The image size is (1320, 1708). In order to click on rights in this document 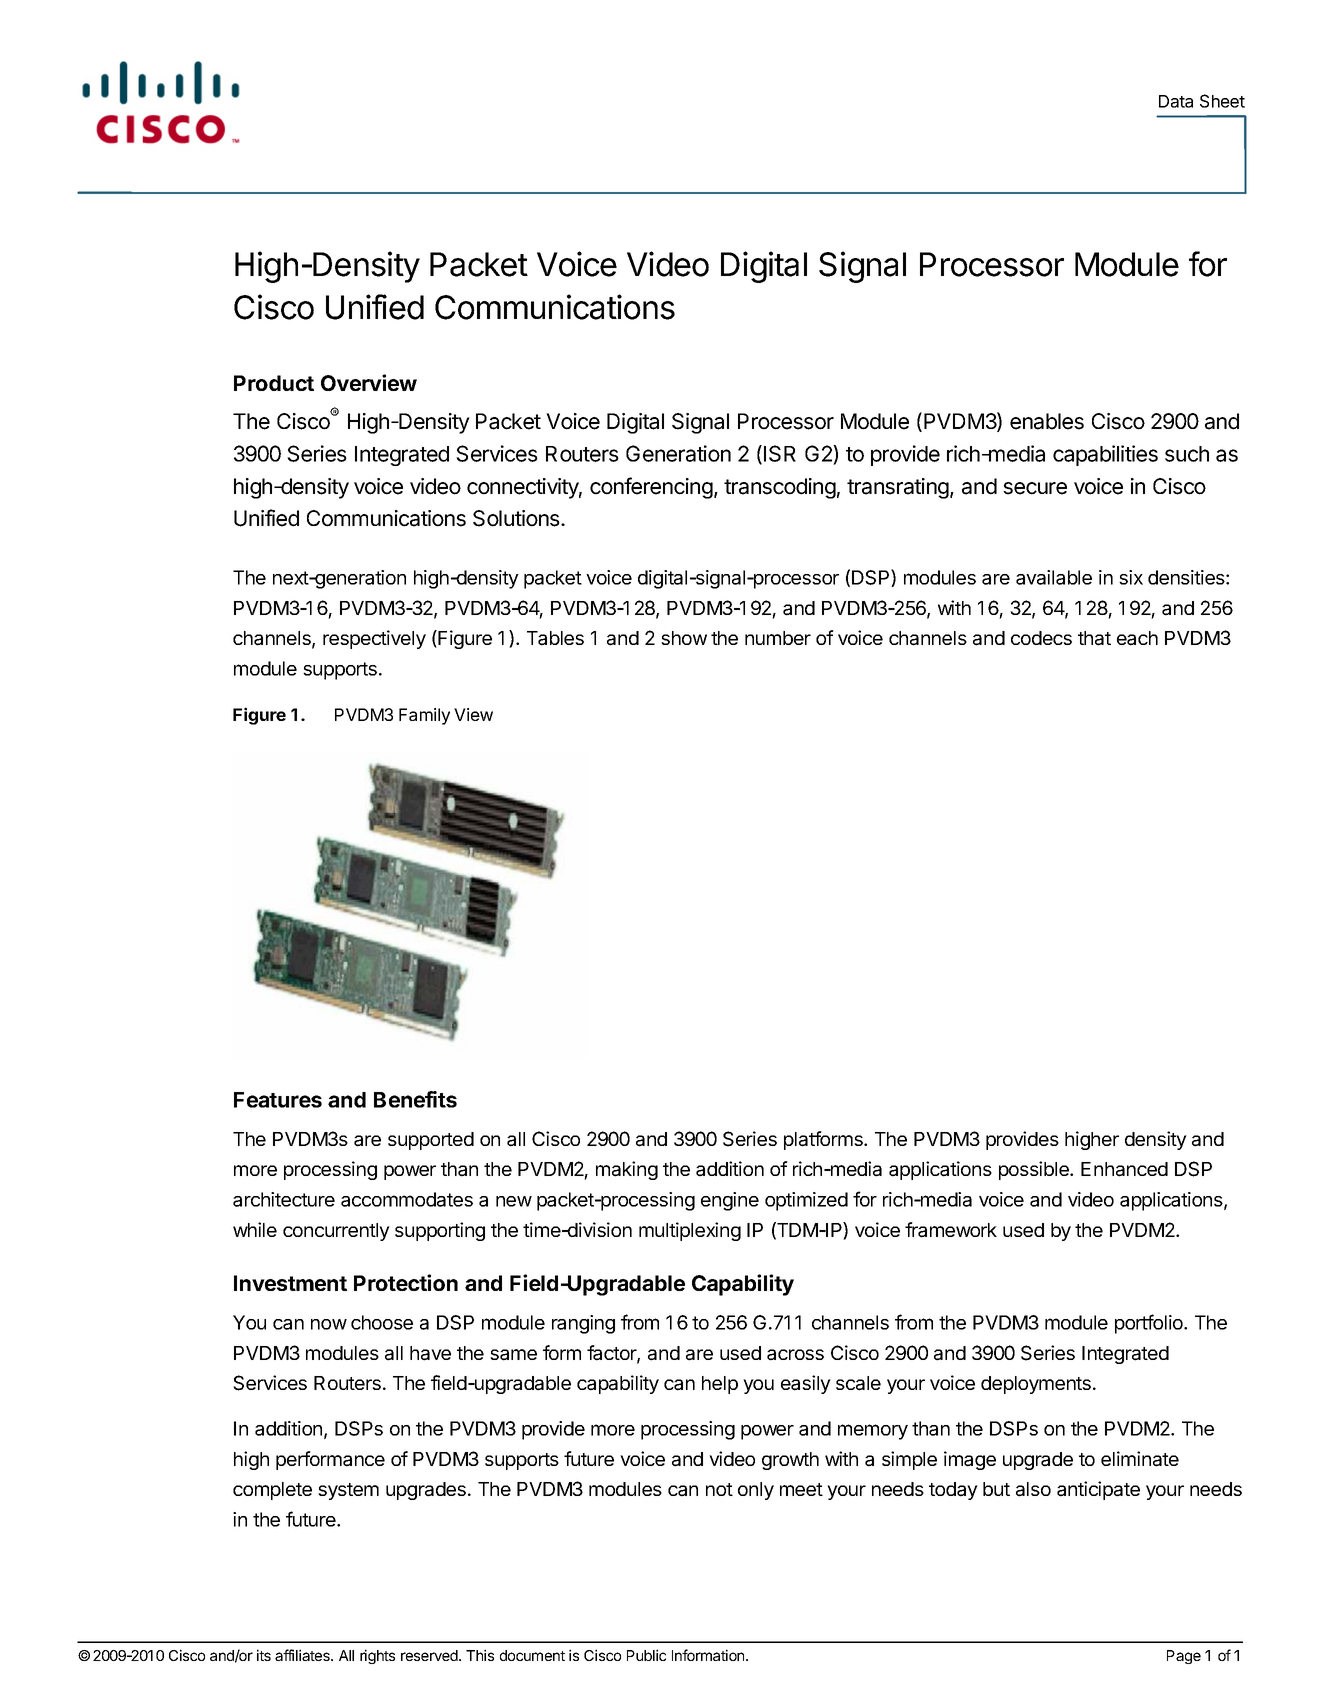, I will do `click(377, 1656)`.
